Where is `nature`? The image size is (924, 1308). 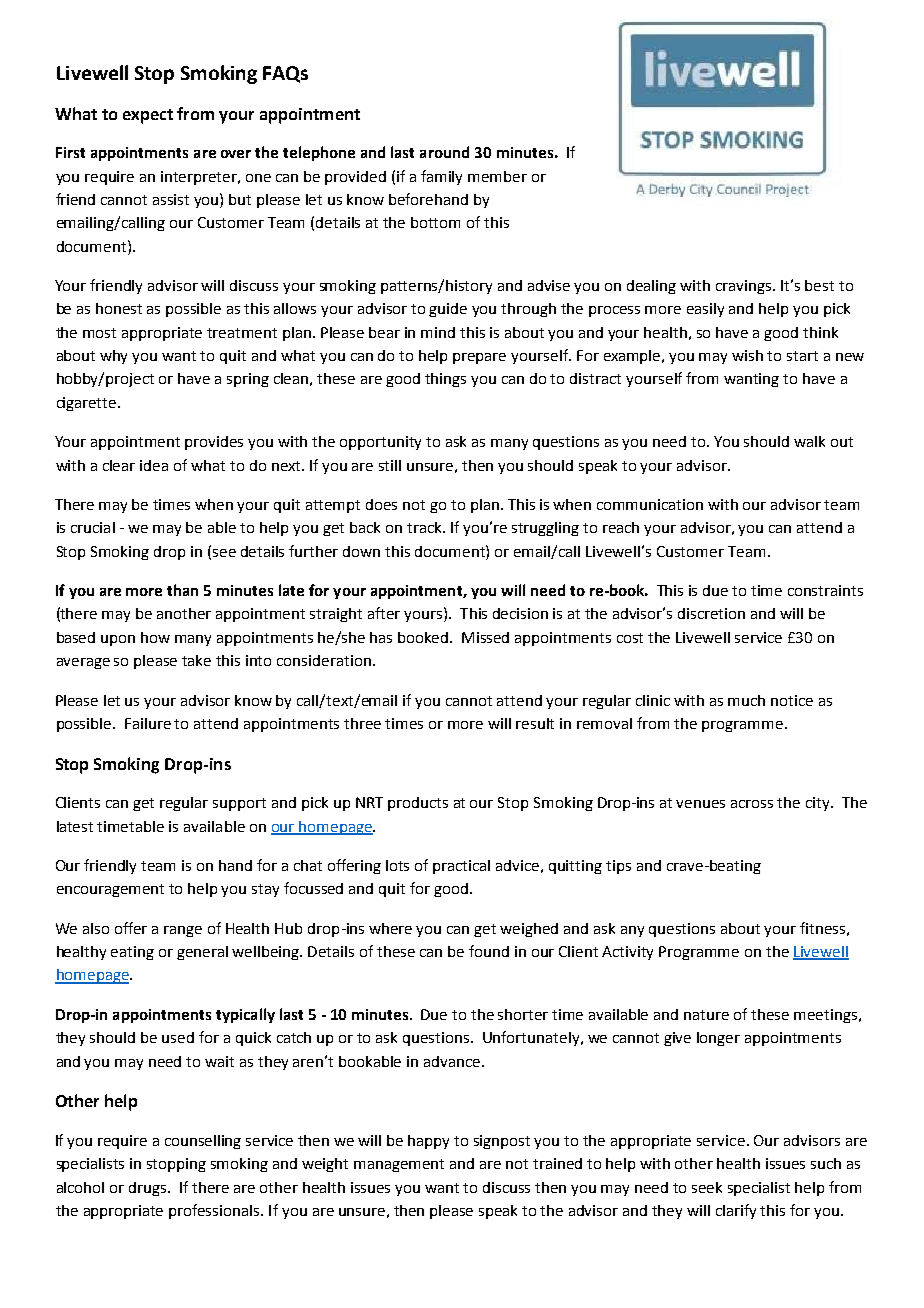 nature is located at coordinates (706, 1015).
